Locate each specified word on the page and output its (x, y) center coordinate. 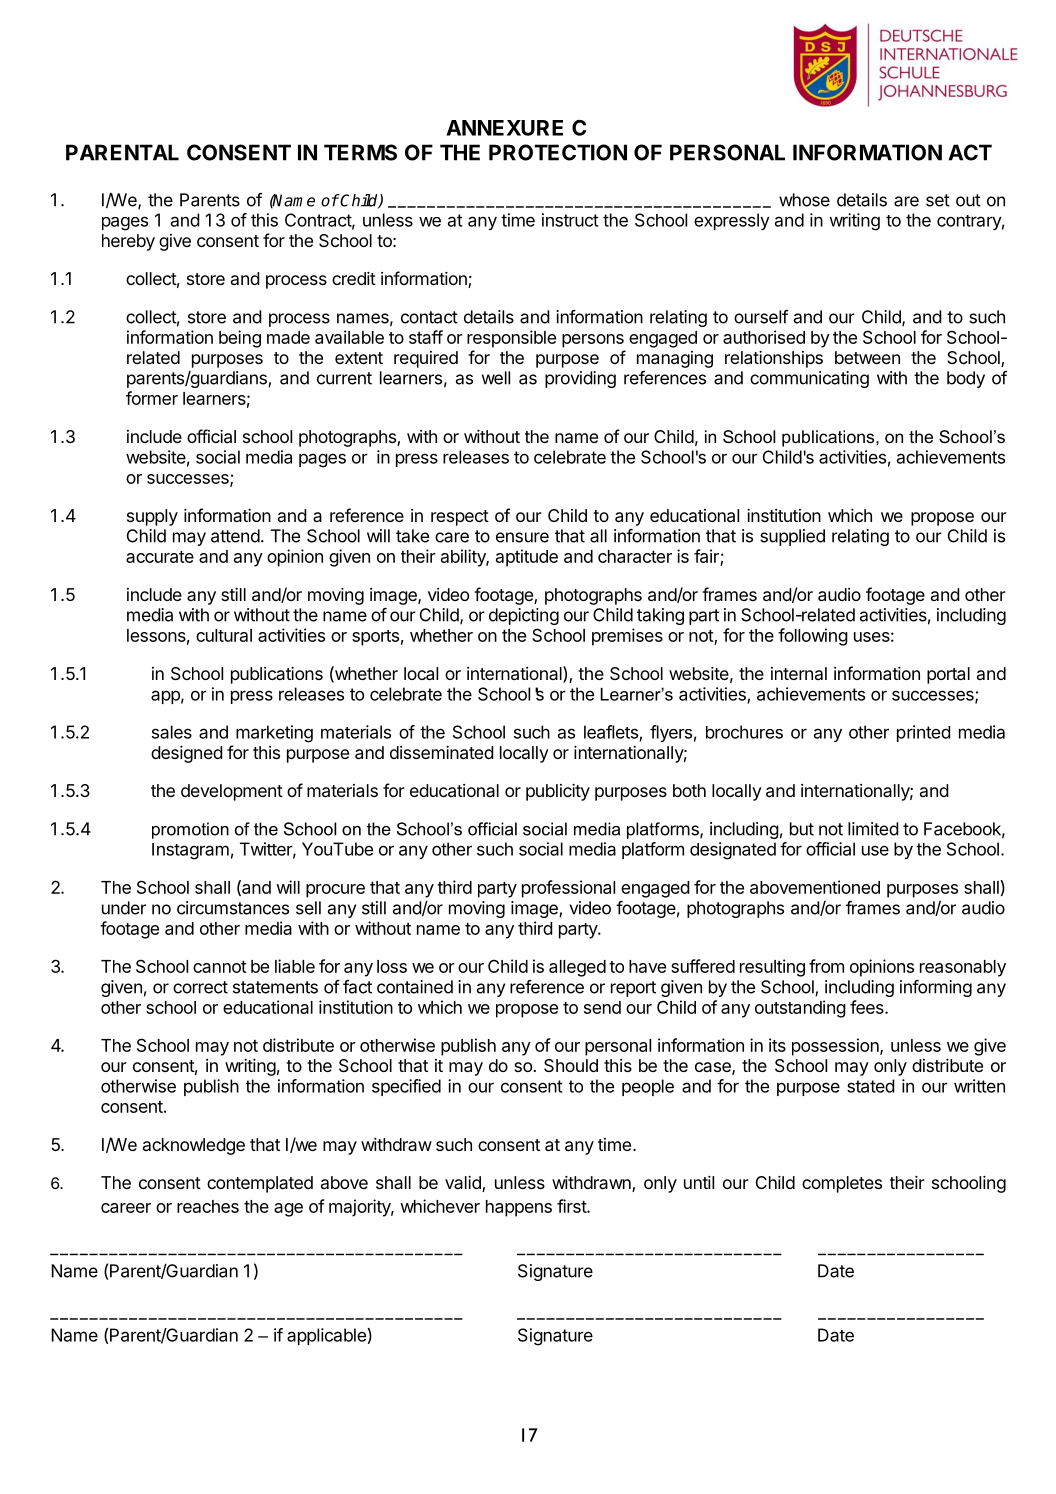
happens (519, 1208)
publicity (558, 792)
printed (924, 733)
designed (187, 754)
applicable (327, 1336)
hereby (128, 242)
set (938, 200)
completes (842, 1184)
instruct (570, 220)
